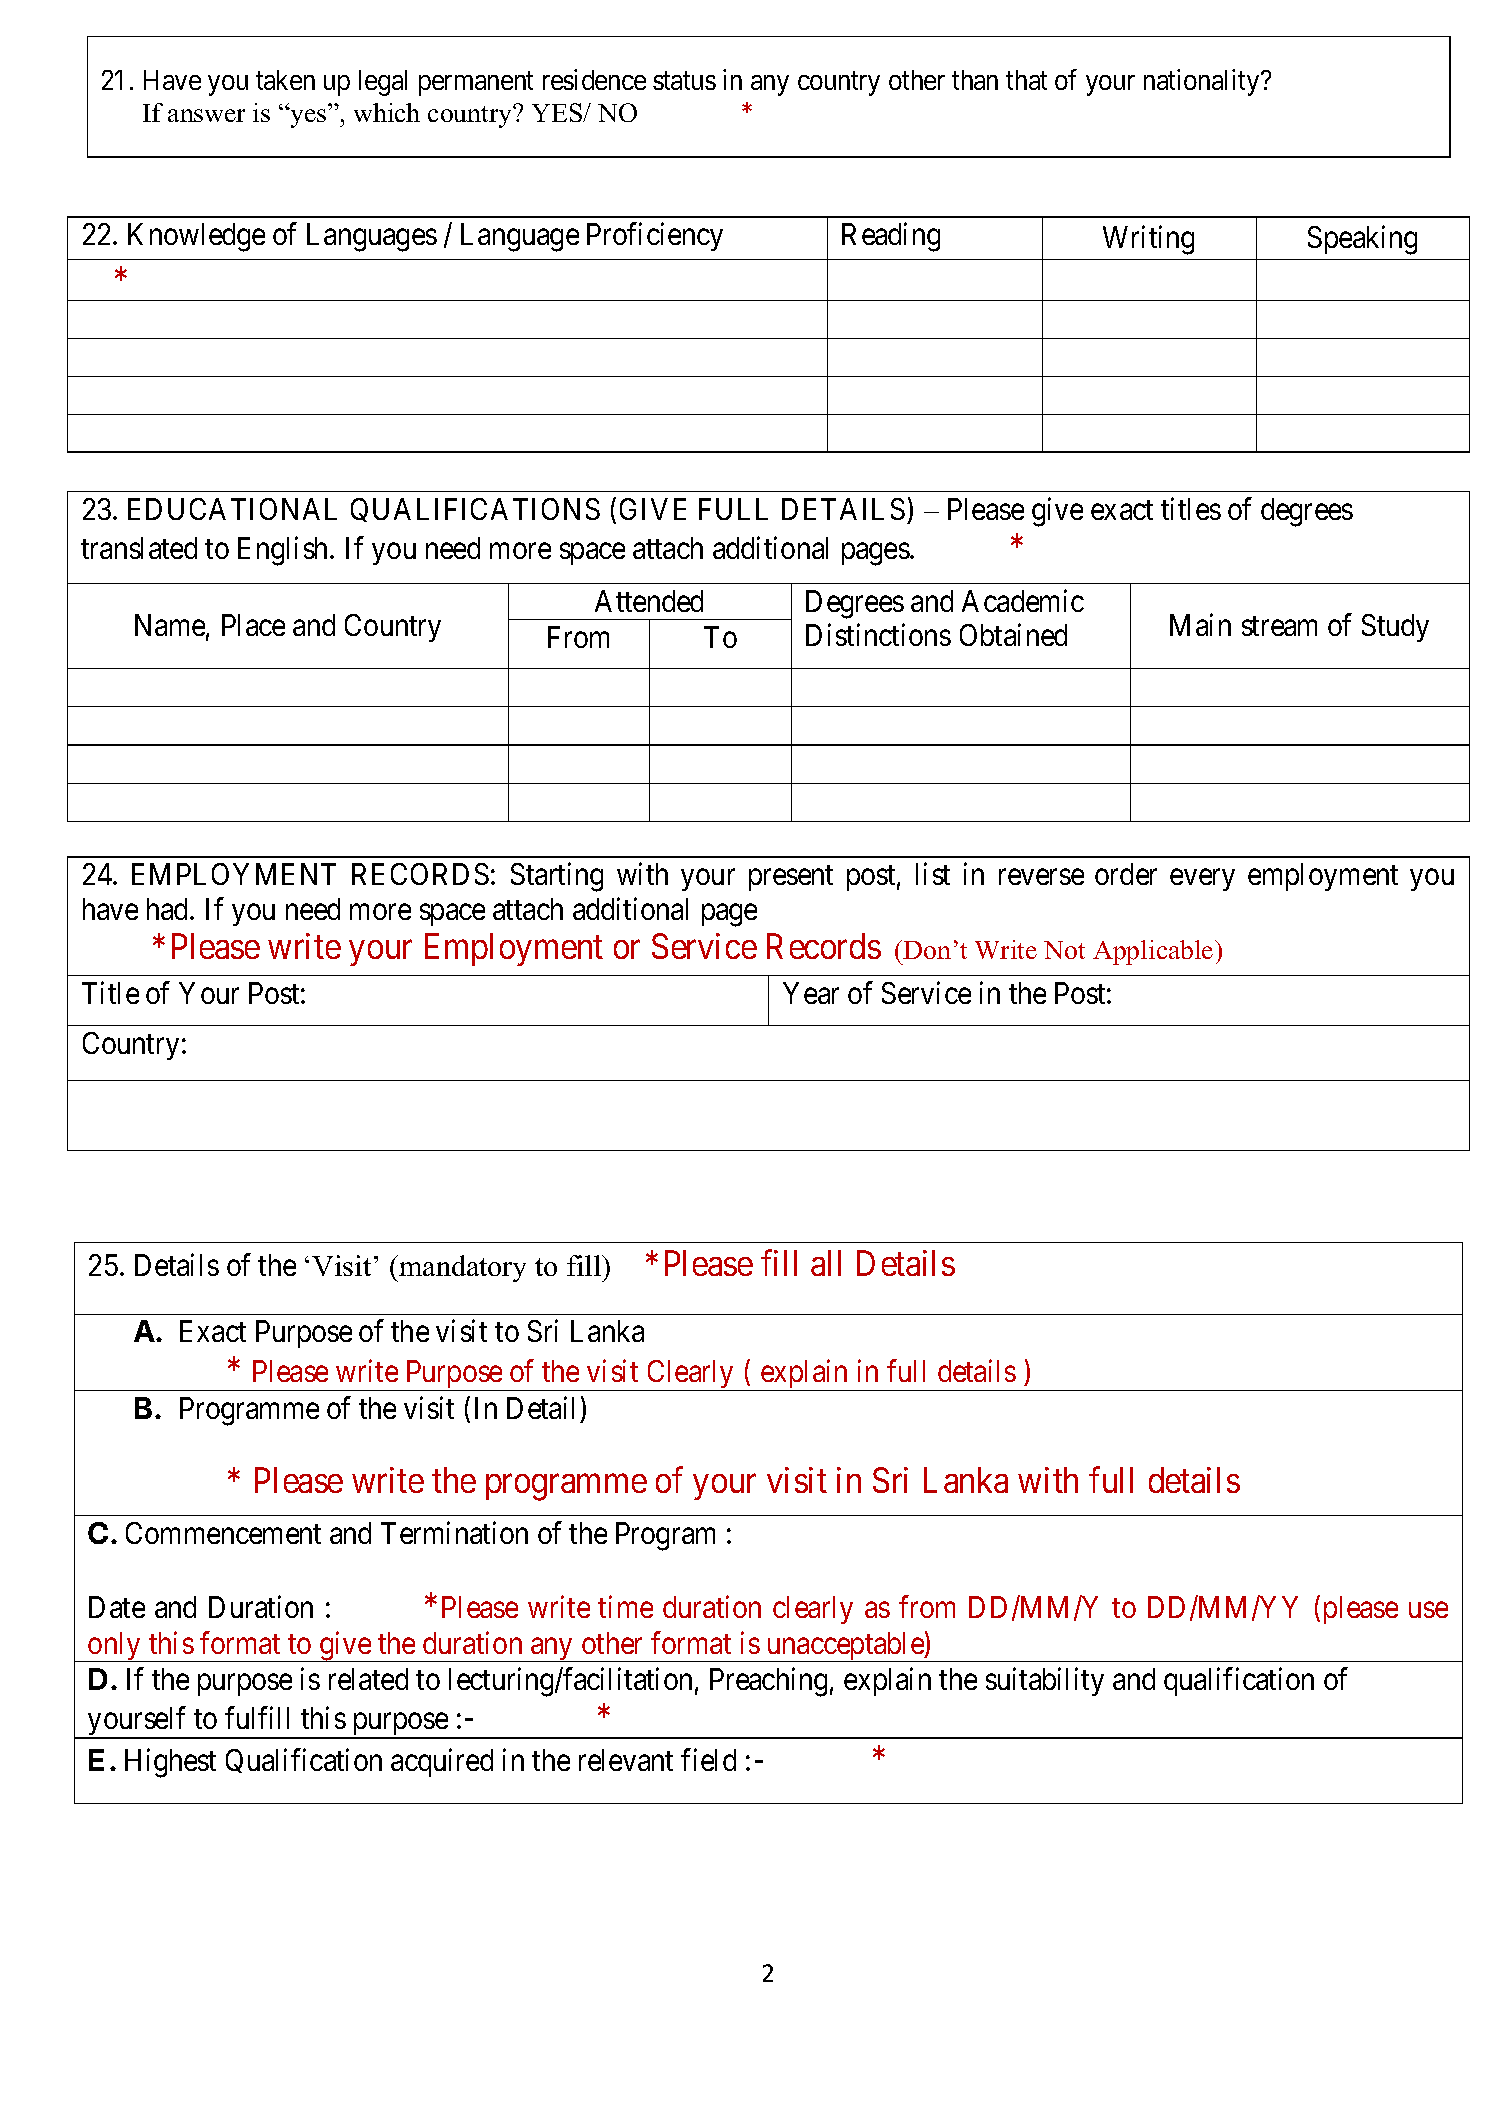  Describe the element at coordinates (1428, 1610) in the screenshot. I see `use` at that location.
